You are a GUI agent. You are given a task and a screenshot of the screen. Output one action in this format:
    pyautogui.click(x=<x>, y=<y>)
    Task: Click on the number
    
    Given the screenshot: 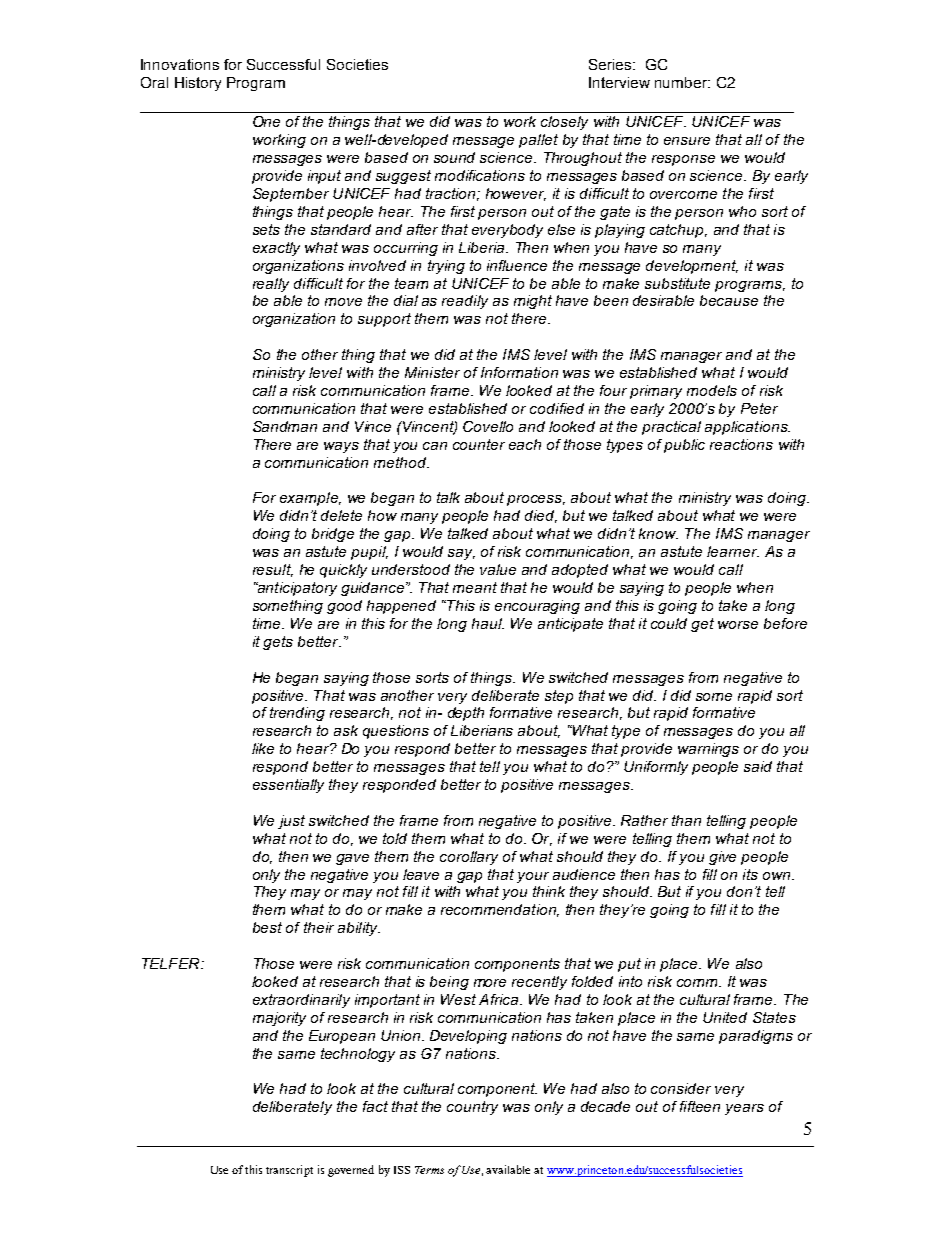 What is the action you would take?
    pyautogui.click(x=682, y=82)
